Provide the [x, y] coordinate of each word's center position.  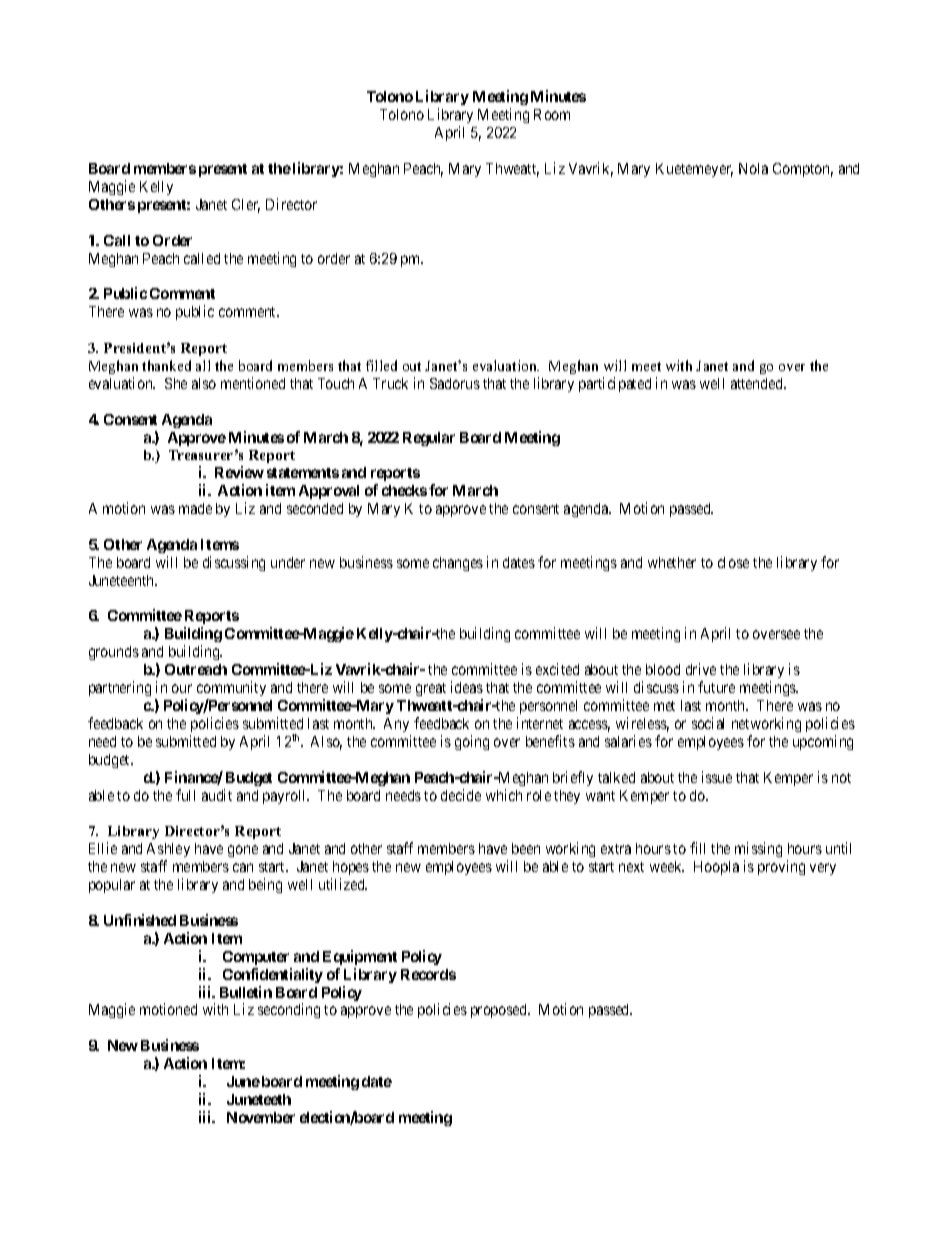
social [708, 723]
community [231, 690]
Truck [390, 383]
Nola [753, 168]
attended [758, 383]
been [526, 848]
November [261, 1117]
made [195, 508]
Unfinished [140, 920]
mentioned [253, 383]
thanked [166, 365]
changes [458, 564]
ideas [467, 687]
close [733, 562]
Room [552, 114]
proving [781, 867]
